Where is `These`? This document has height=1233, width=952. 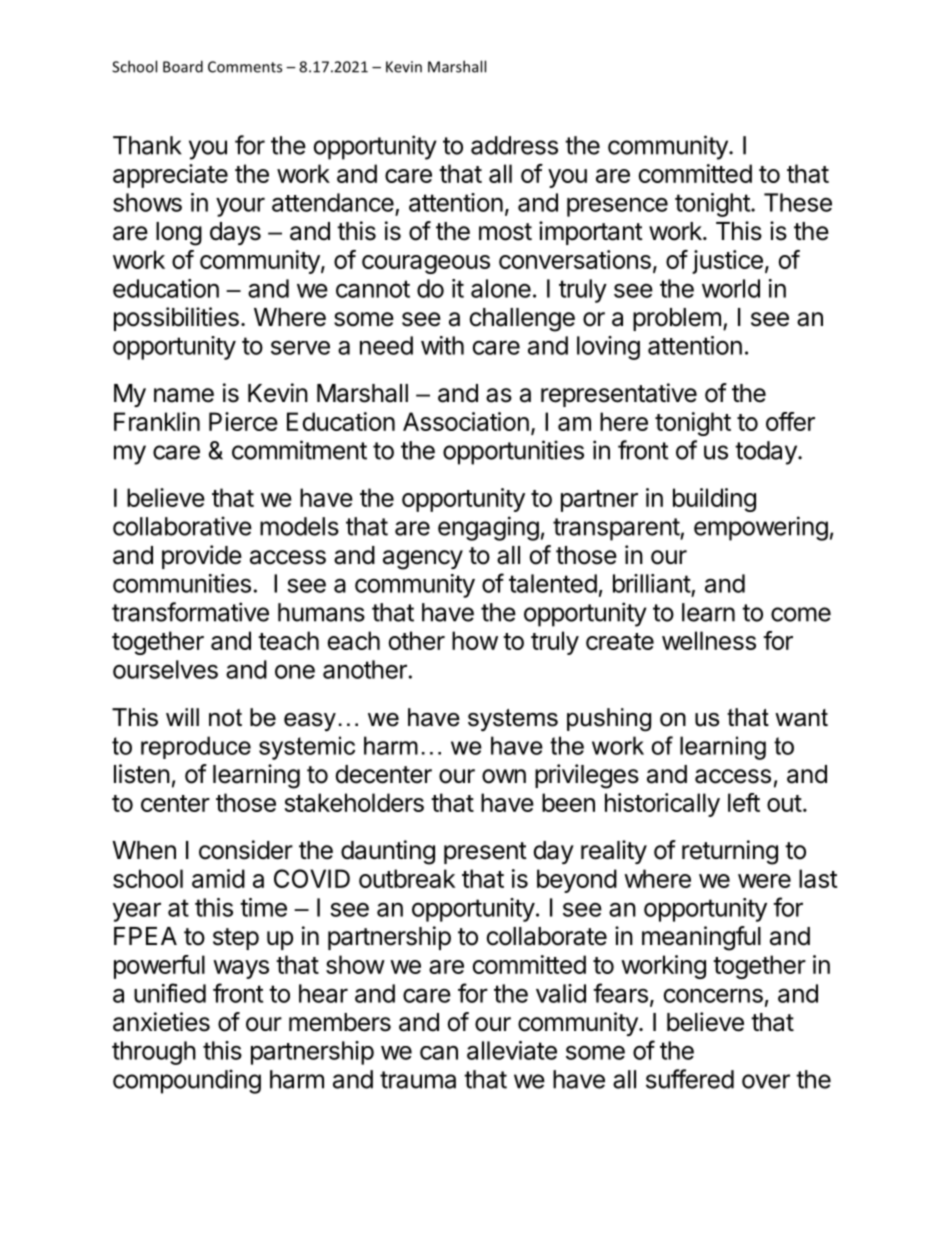
These is located at coordinates (798, 202).
